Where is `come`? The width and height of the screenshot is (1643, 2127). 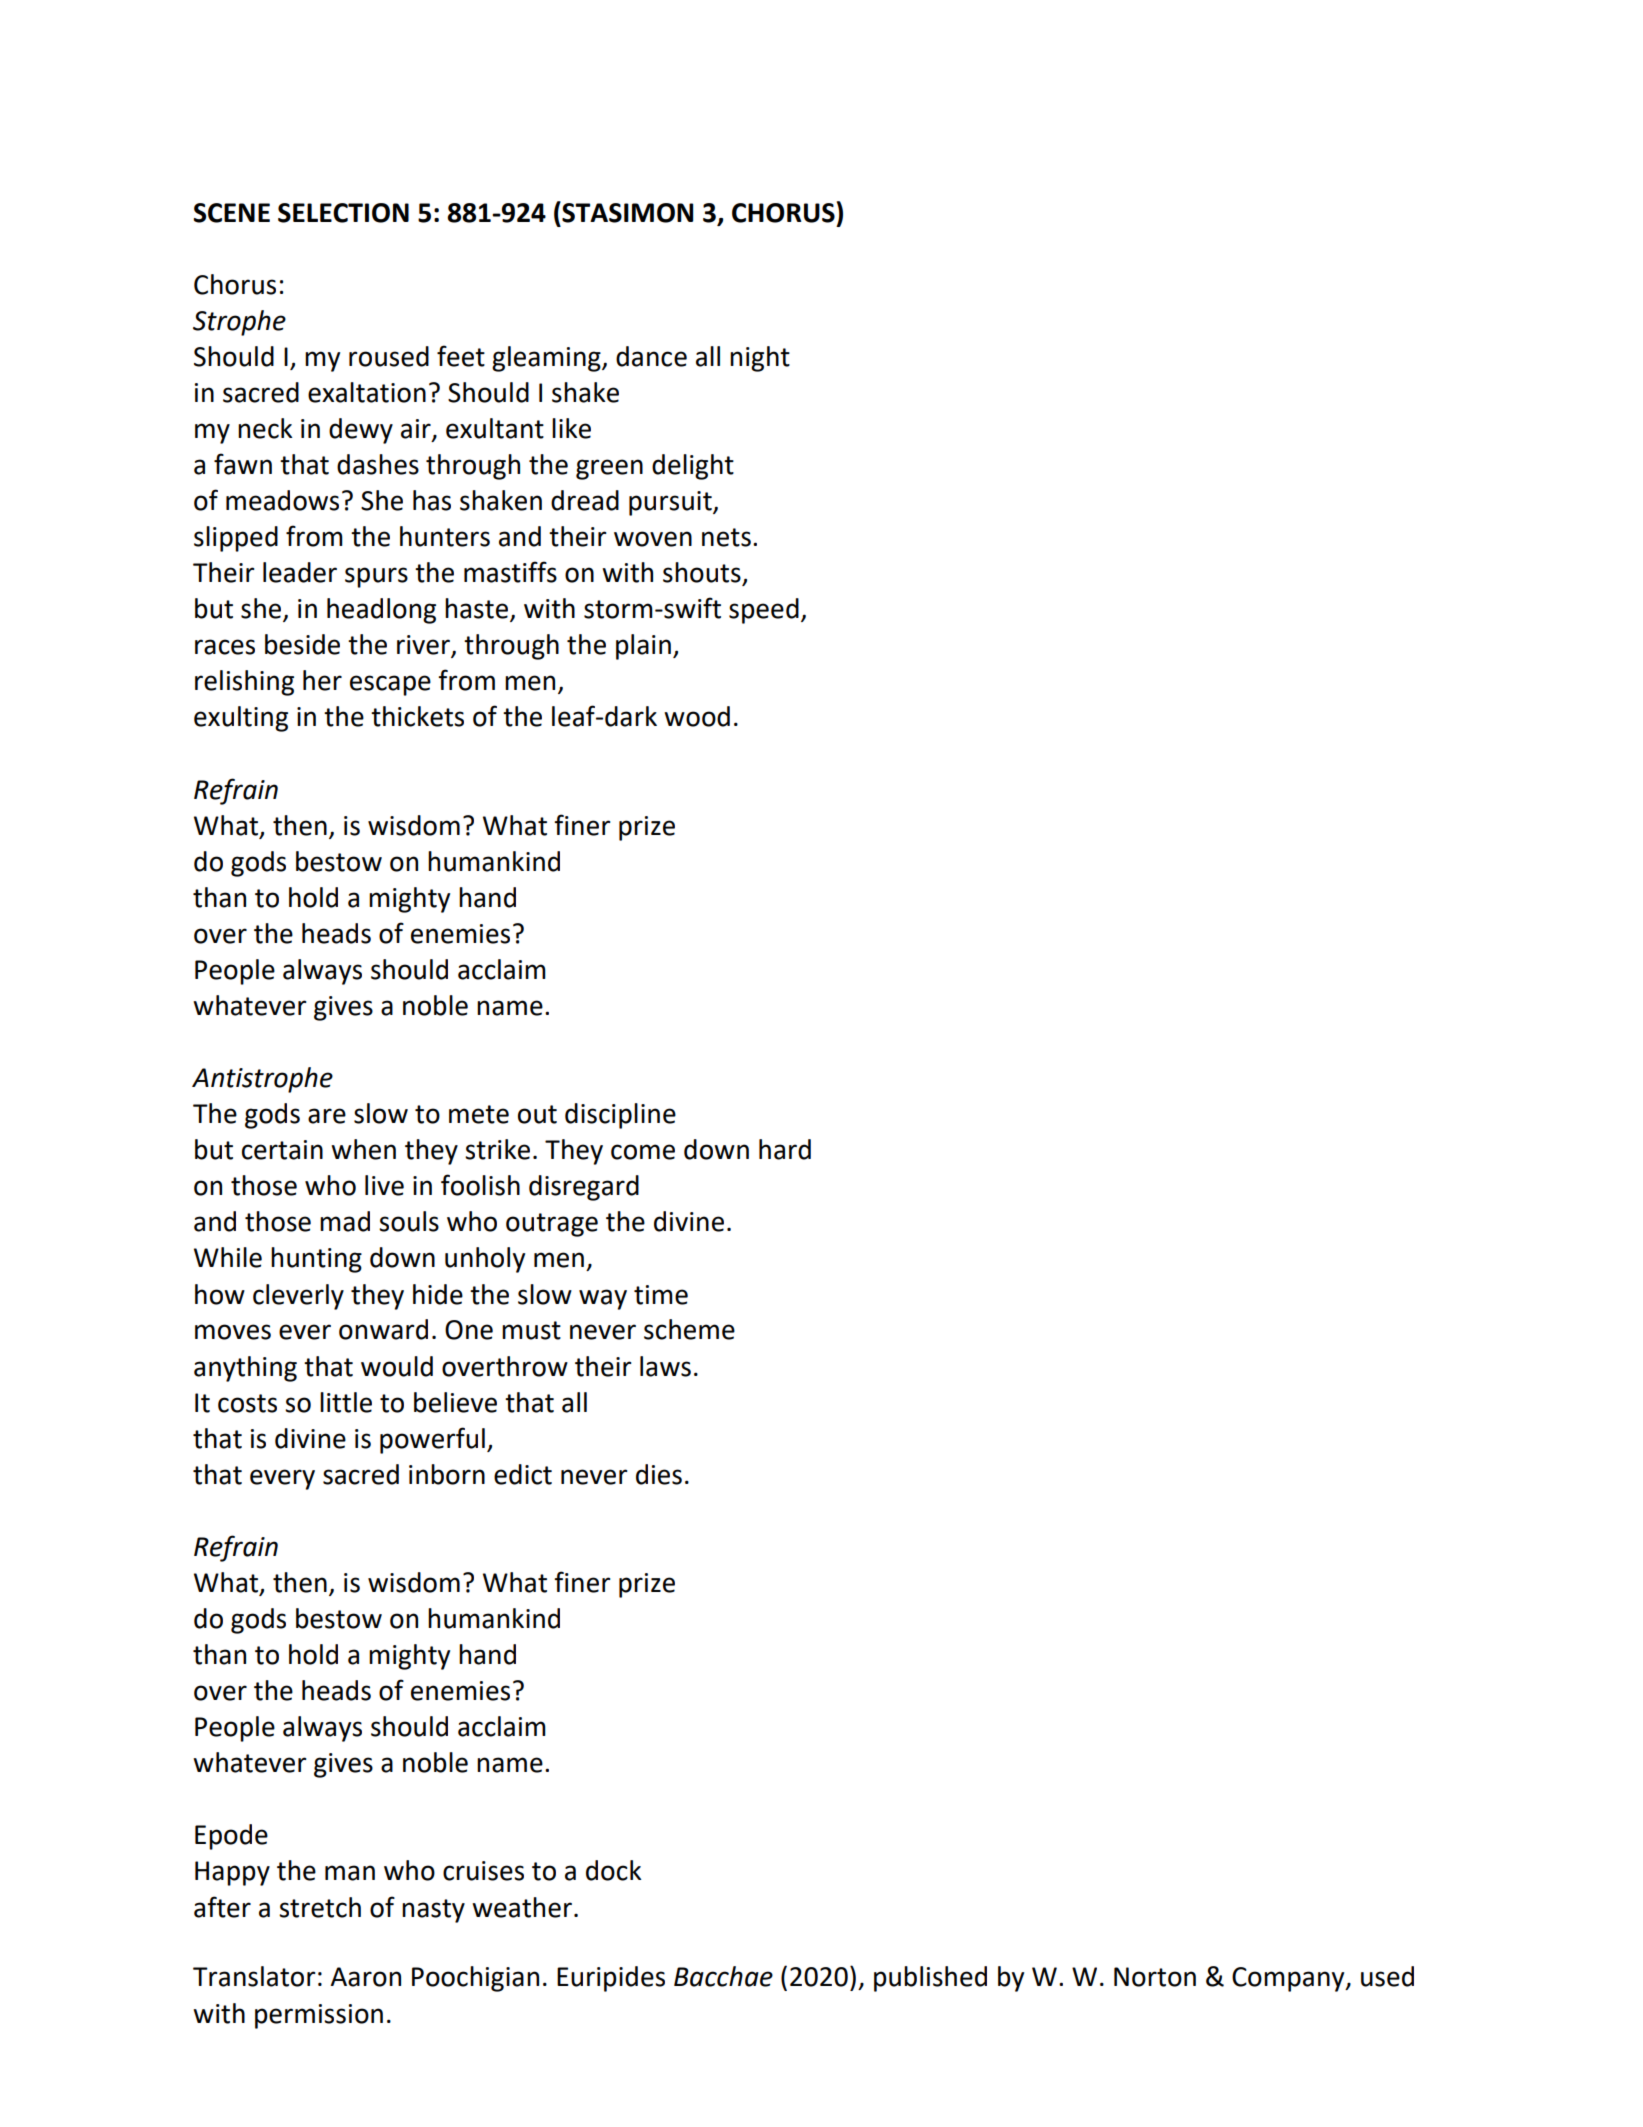 come is located at coordinates (643, 1152).
